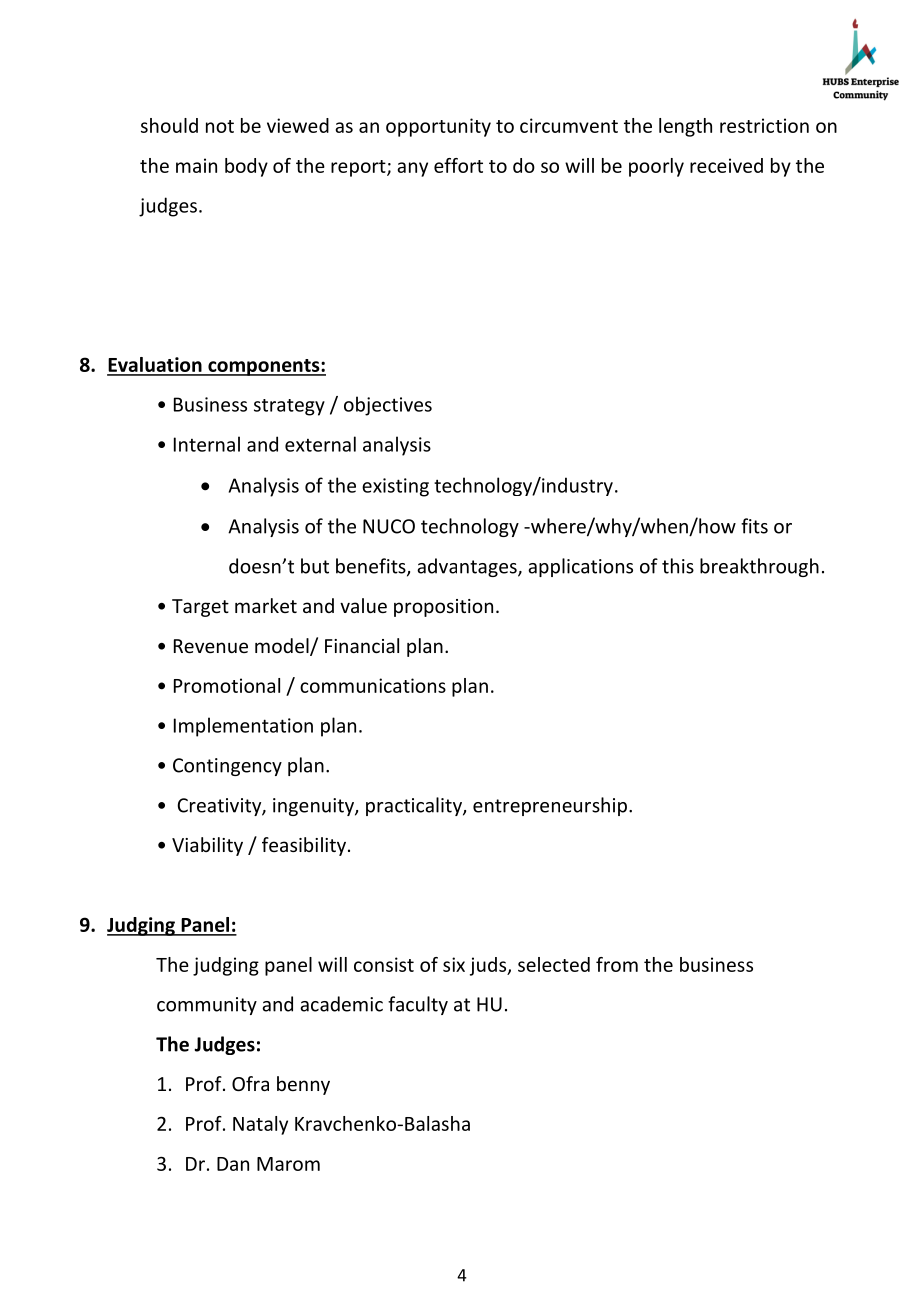  What do you see at coordinates (550, 806) in the image?
I see `entrepreneurship` at bounding box center [550, 806].
